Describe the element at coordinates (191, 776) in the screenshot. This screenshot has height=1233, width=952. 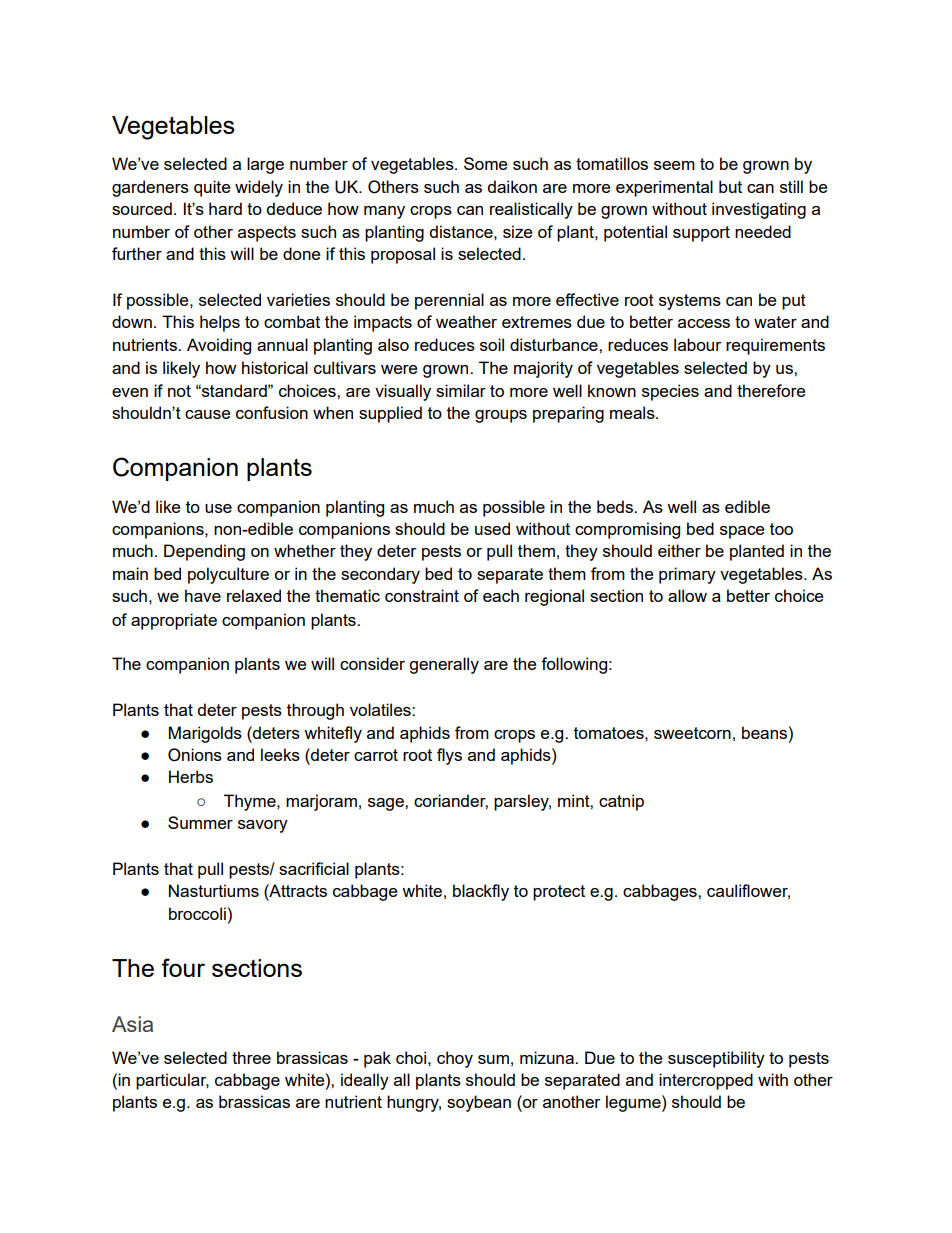
I see `Herbs` at that location.
